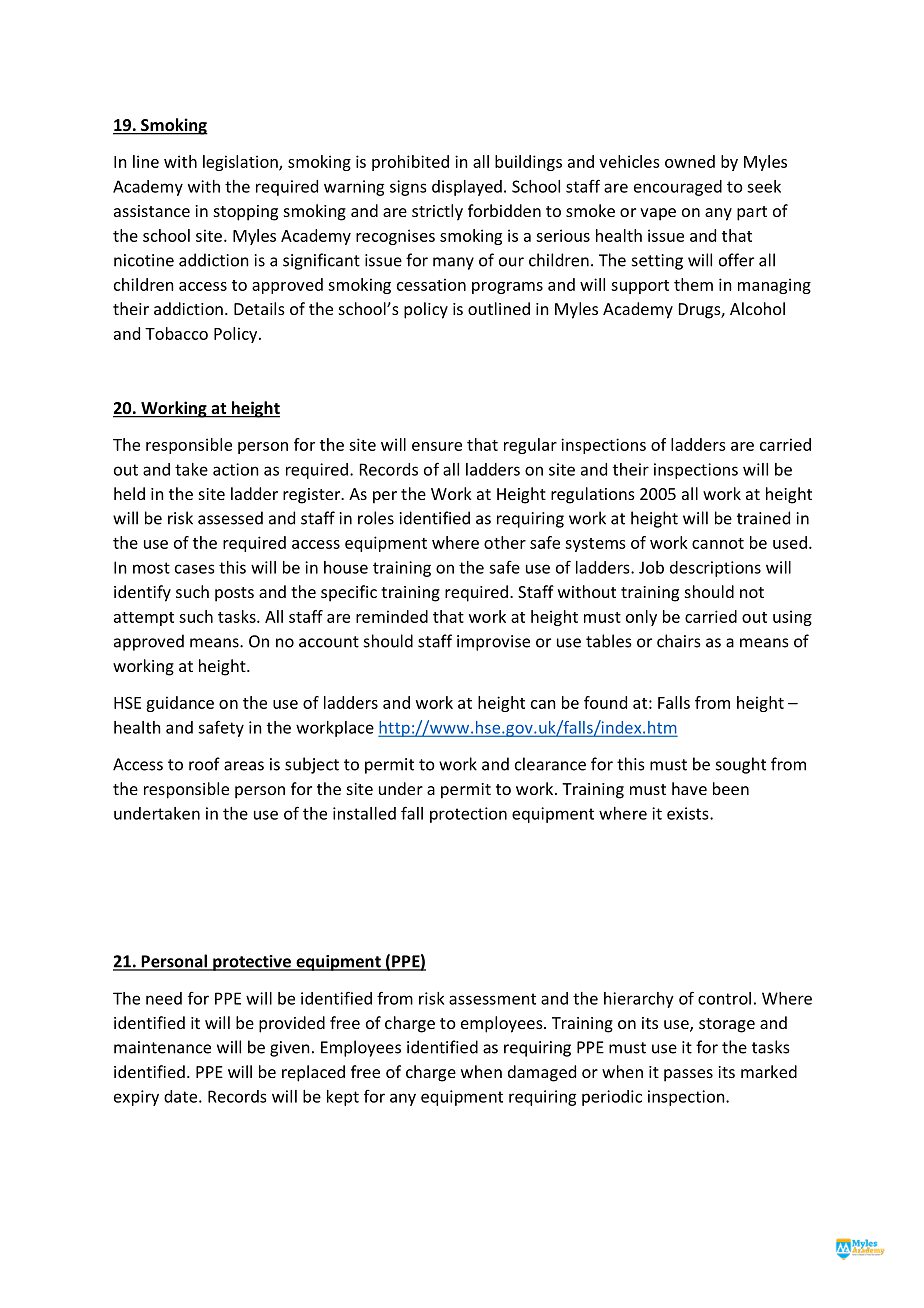  Describe the element at coordinates (718, 543) in the screenshot. I see `cannot` at that location.
